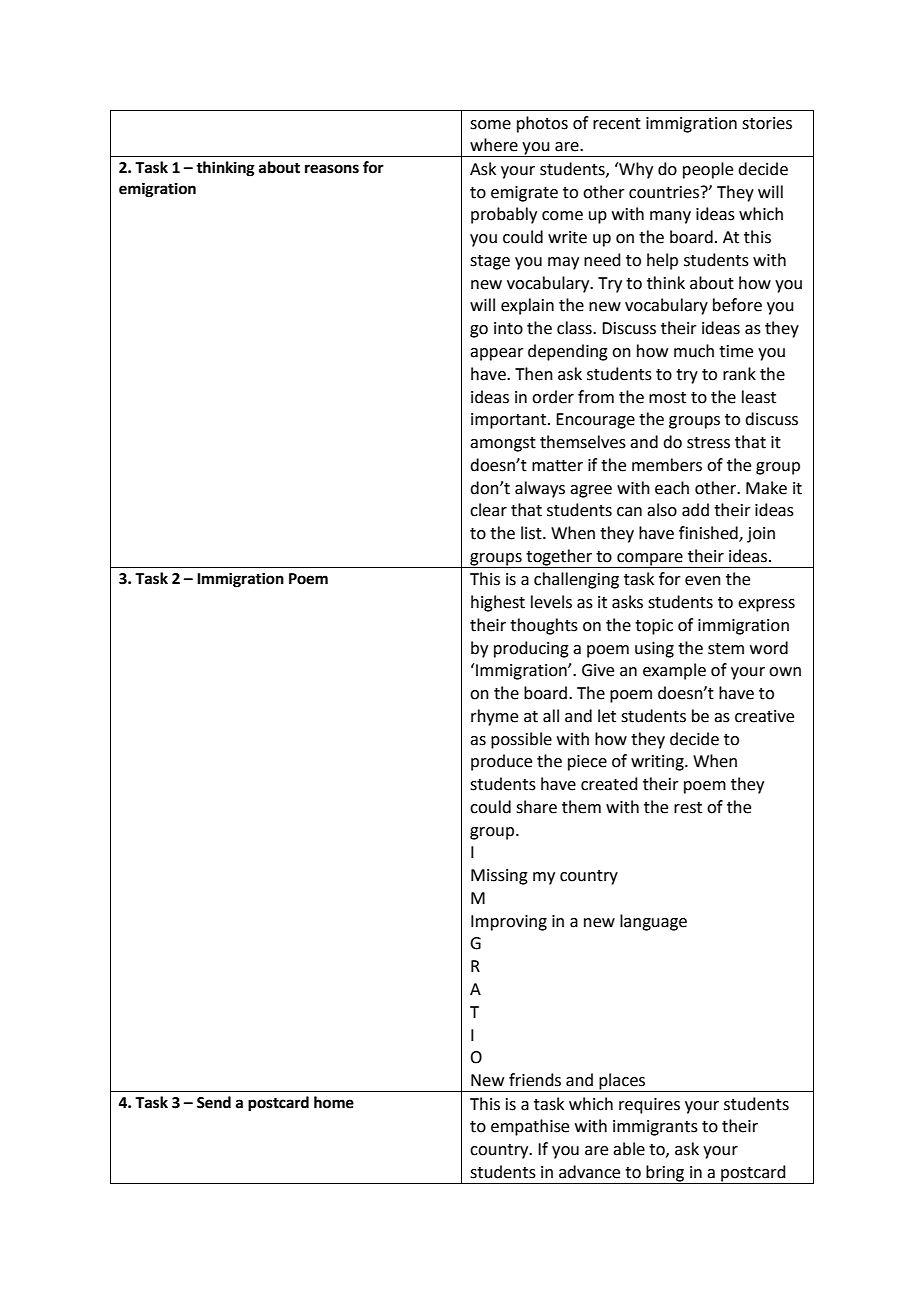  What do you see at coordinates (157, 190) in the page?
I see `emigration` at bounding box center [157, 190].
